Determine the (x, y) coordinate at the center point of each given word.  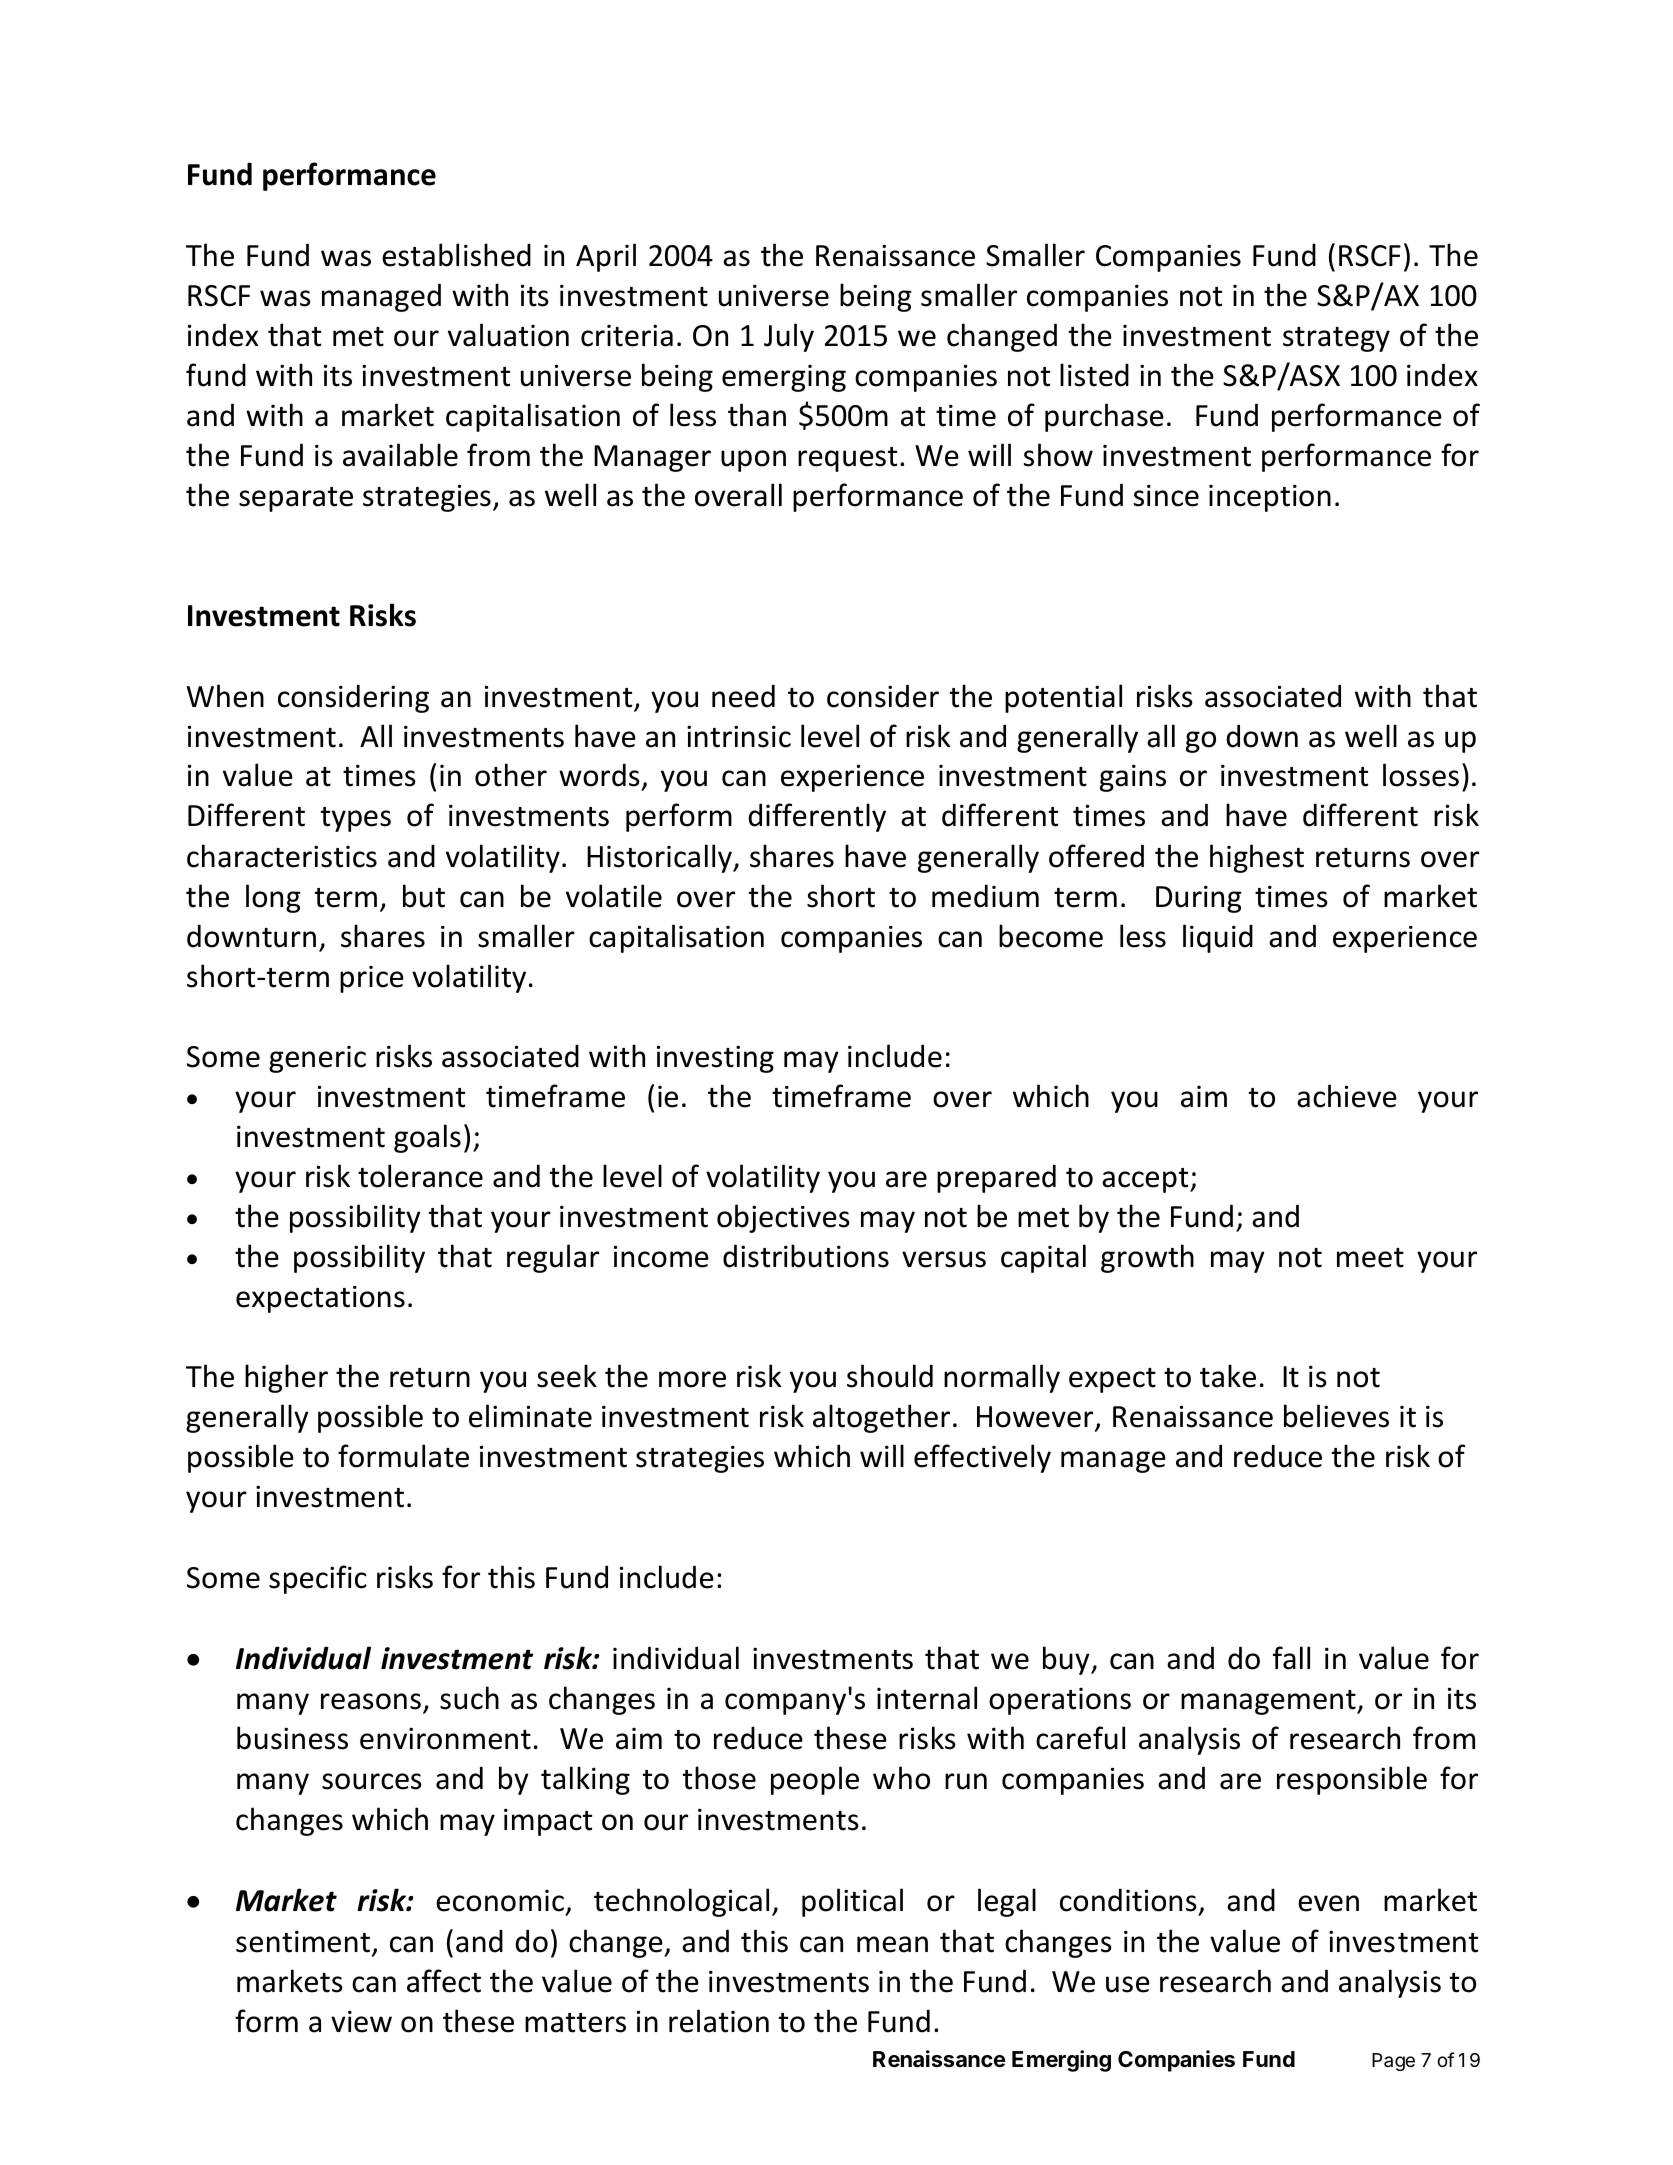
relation (719, 2021)
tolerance (420, 1176)
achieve (1347, 1096)
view (361, 2021)
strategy (1336, 339)
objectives (783, 1218)
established (456, 255)
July (789, 337)
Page (1393, 2062)
